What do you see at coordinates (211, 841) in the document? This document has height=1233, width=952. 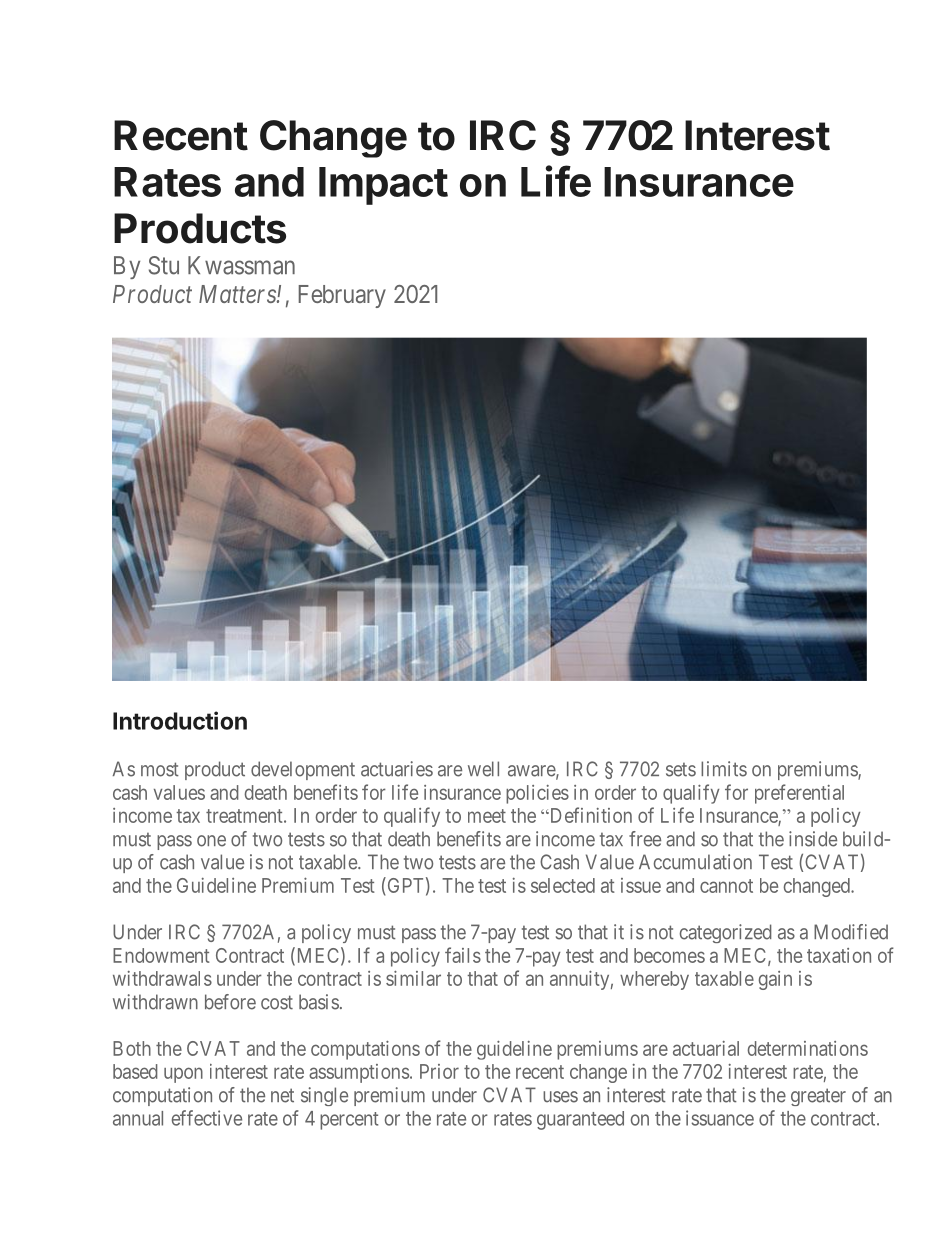 I see `one` at bounding box center [211, 841].
